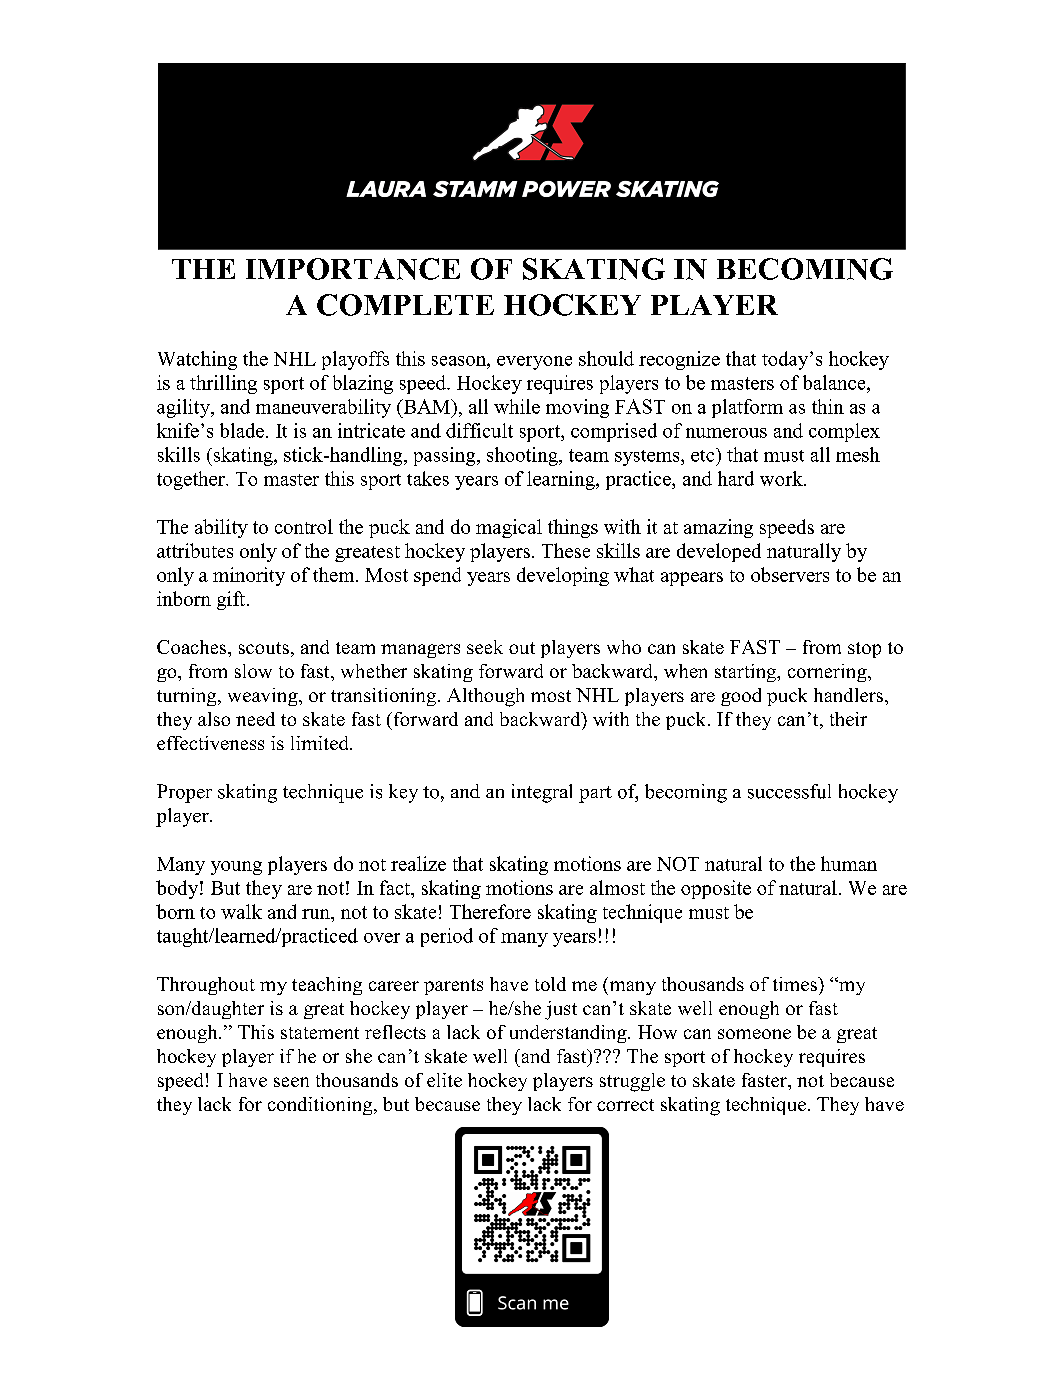 This screenshot has height=1377, width=1064. I want to click on work, so click(782, 478).
